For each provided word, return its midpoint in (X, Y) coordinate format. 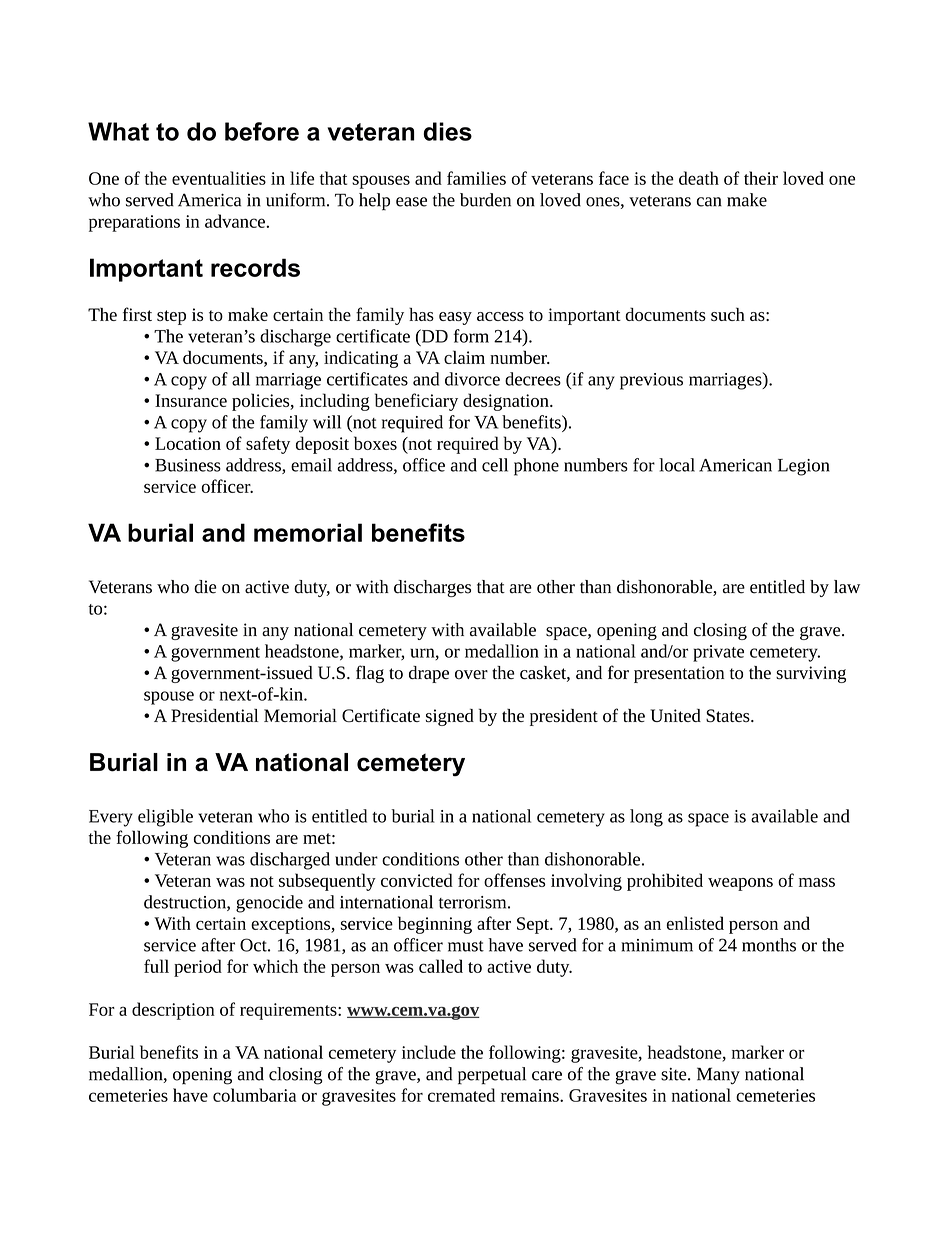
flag (370, 674)
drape (429, 674)
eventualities (219, 178)
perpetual (492, 1076)
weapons (740, 884)
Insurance (191, 400)
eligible (165, 818)
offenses (514, 880)
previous (651, 381)
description (173, 1011)
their (761, 178)
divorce (472, 379)
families (476, 178)
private (718, 653)
